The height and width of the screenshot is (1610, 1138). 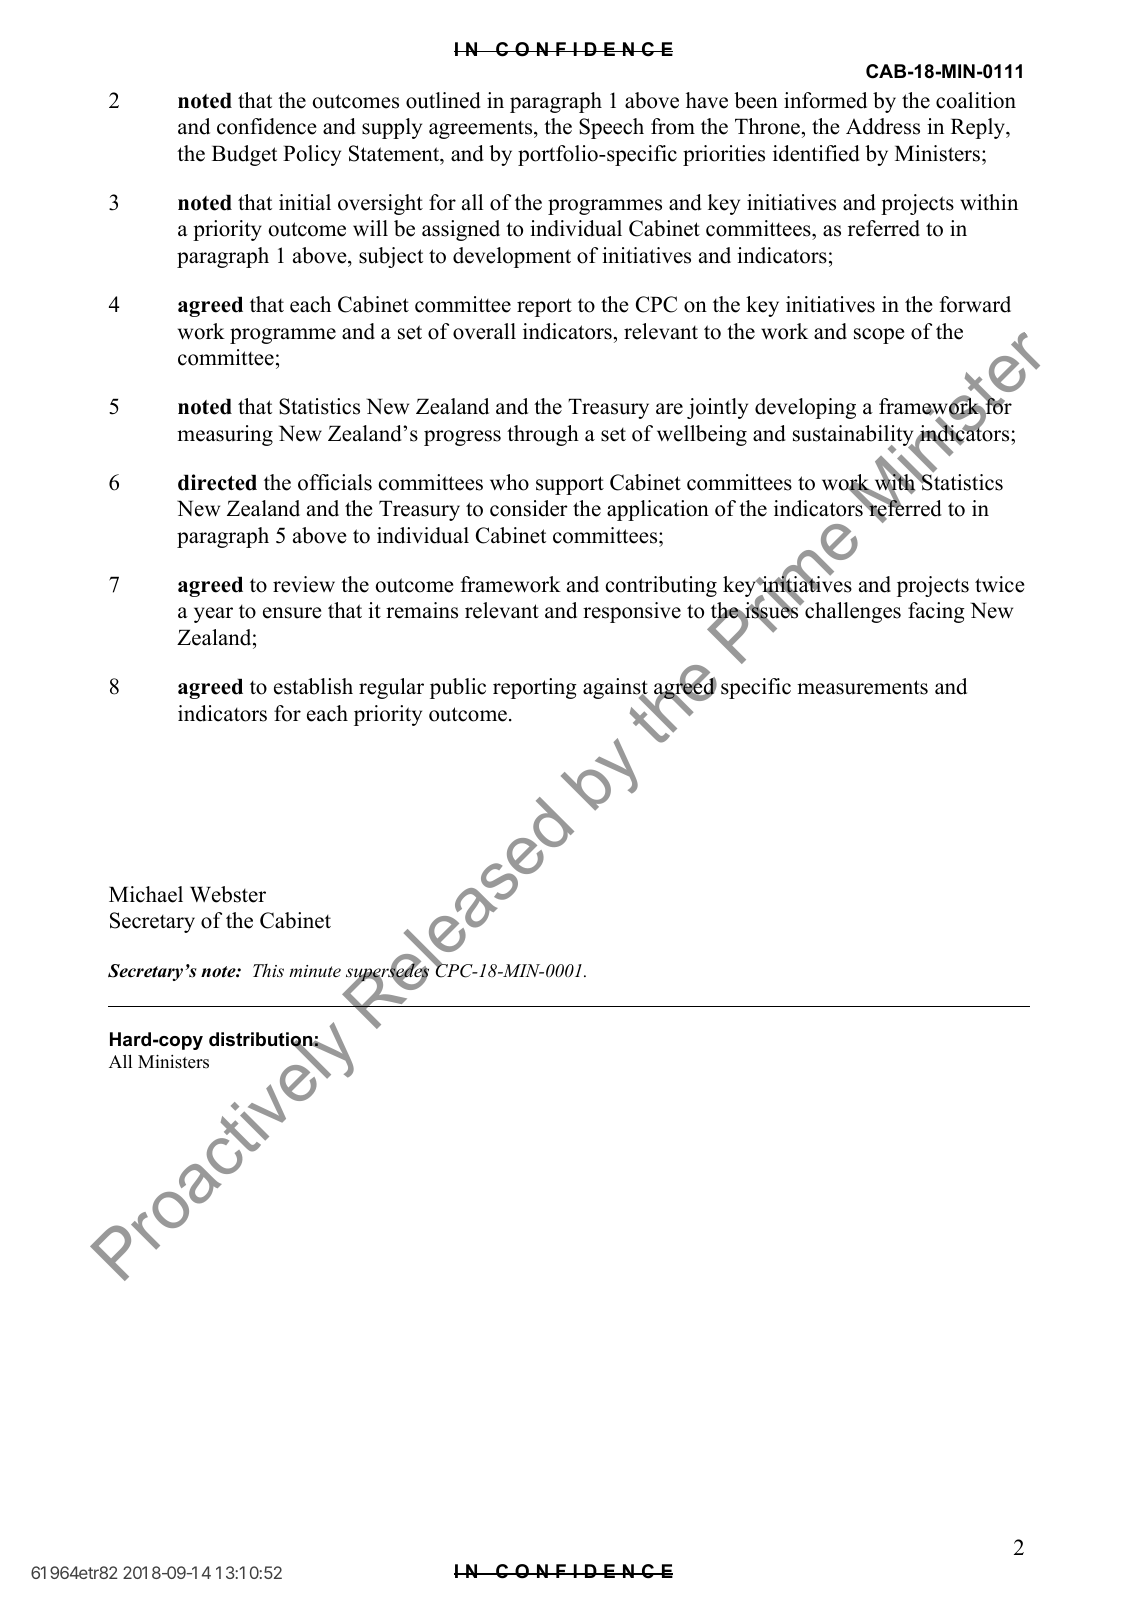 What do you see at coordinates (999, 584) in the screenshot?
I see `twice` at bounding box center [999, 584].
